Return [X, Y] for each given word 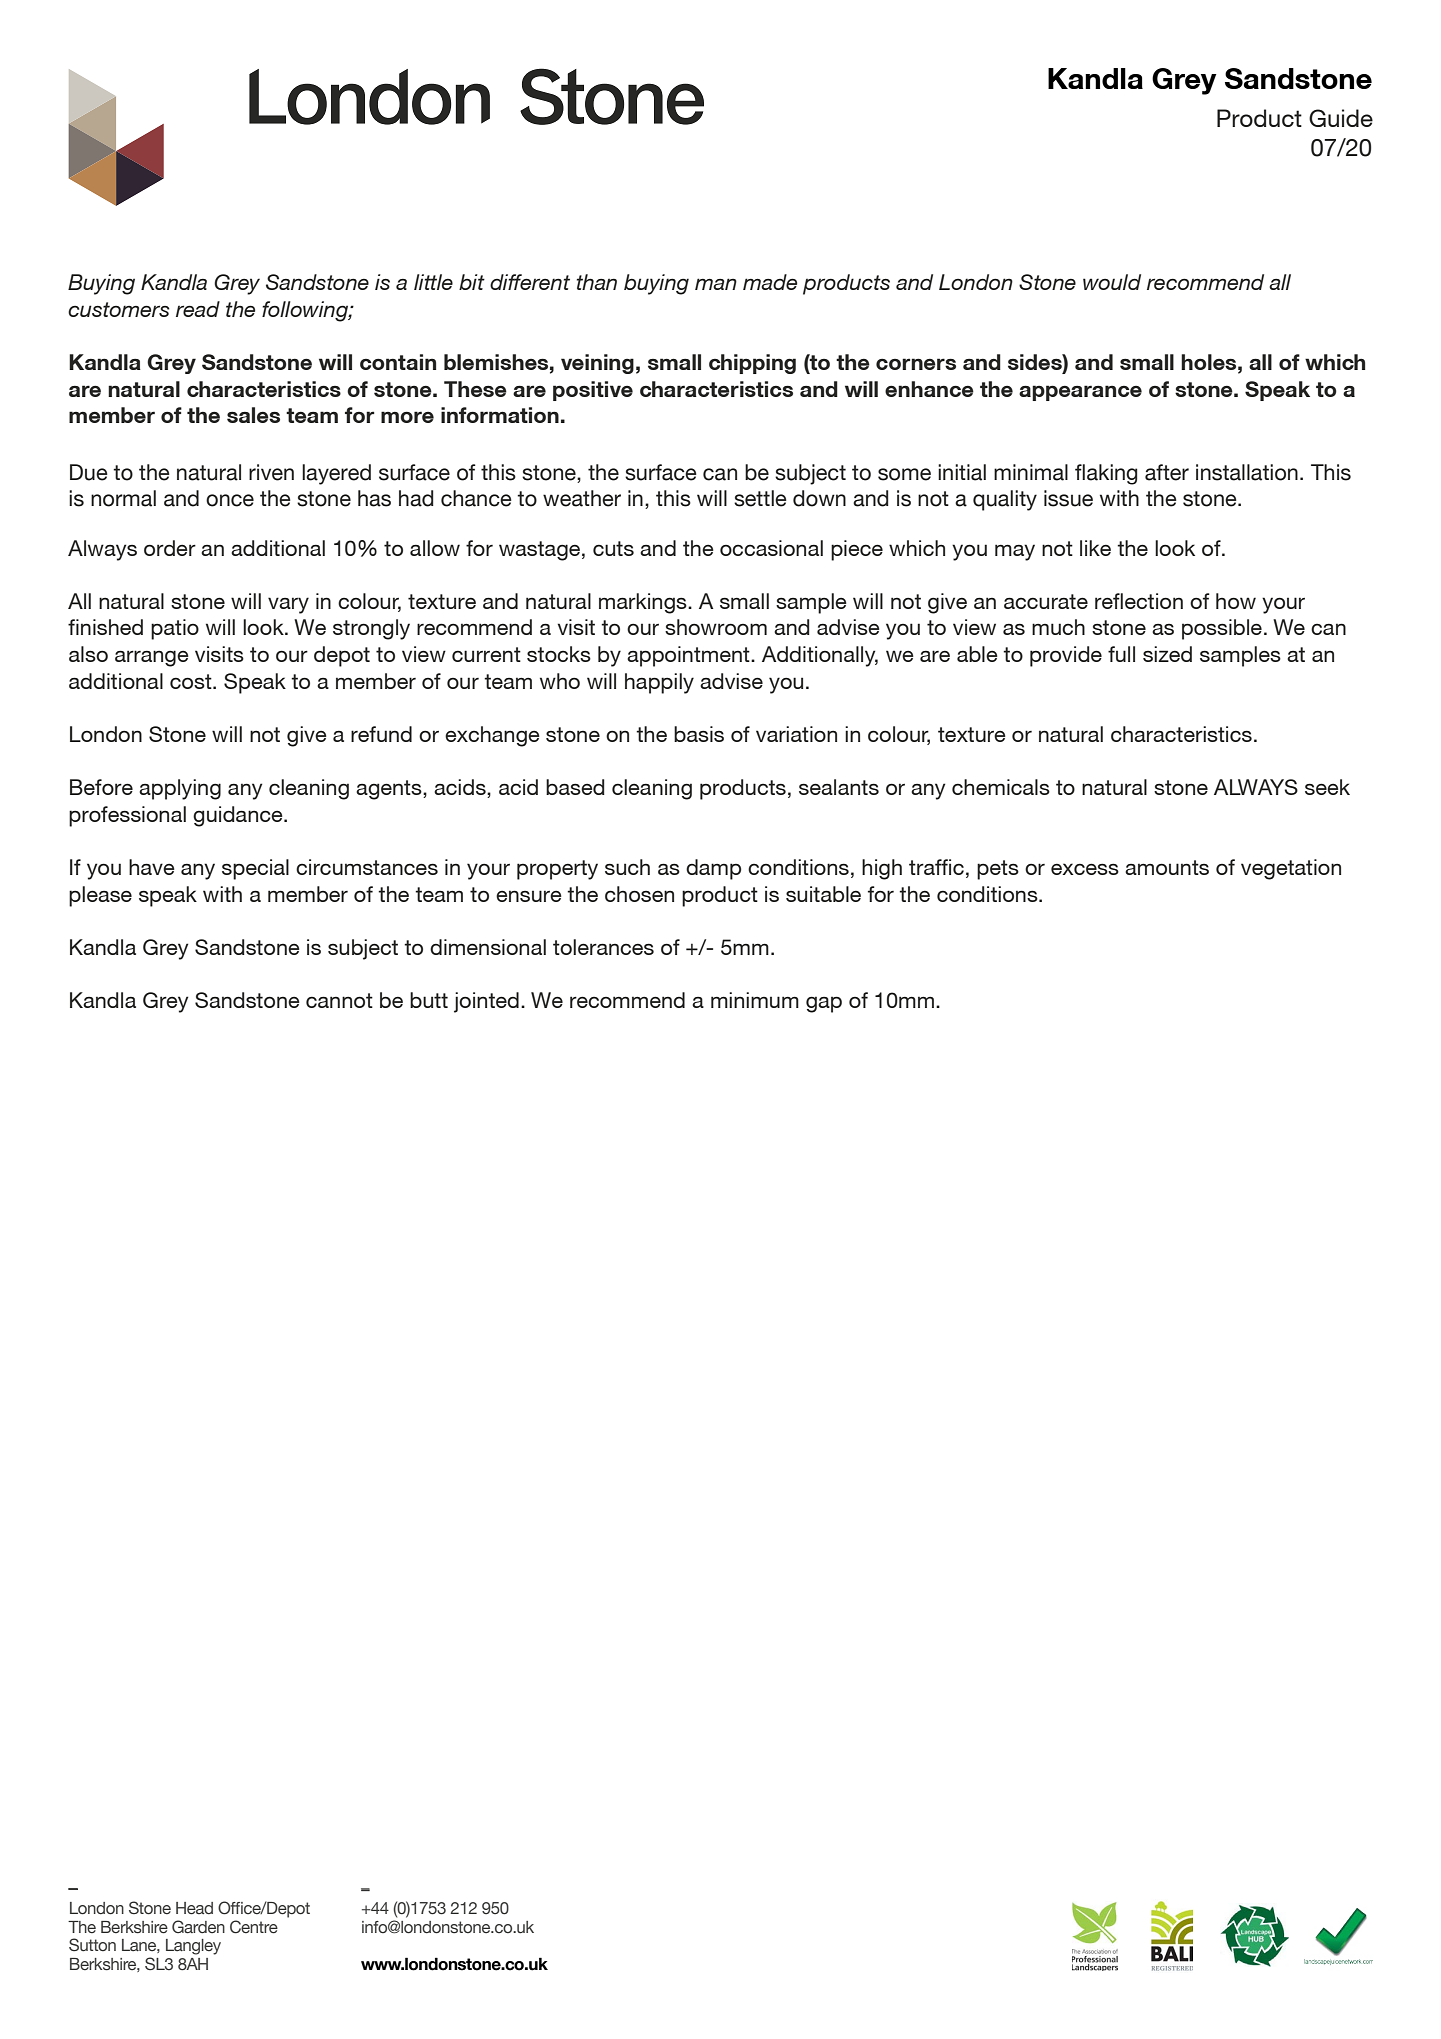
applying [180, 789]
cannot [339, 1000]
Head [194, 1908]
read [198, 309]
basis [699, 734]
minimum [755, 1000]
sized [1167, 654]
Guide [1341, 118]
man [716, 284]
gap [824, 1004]
